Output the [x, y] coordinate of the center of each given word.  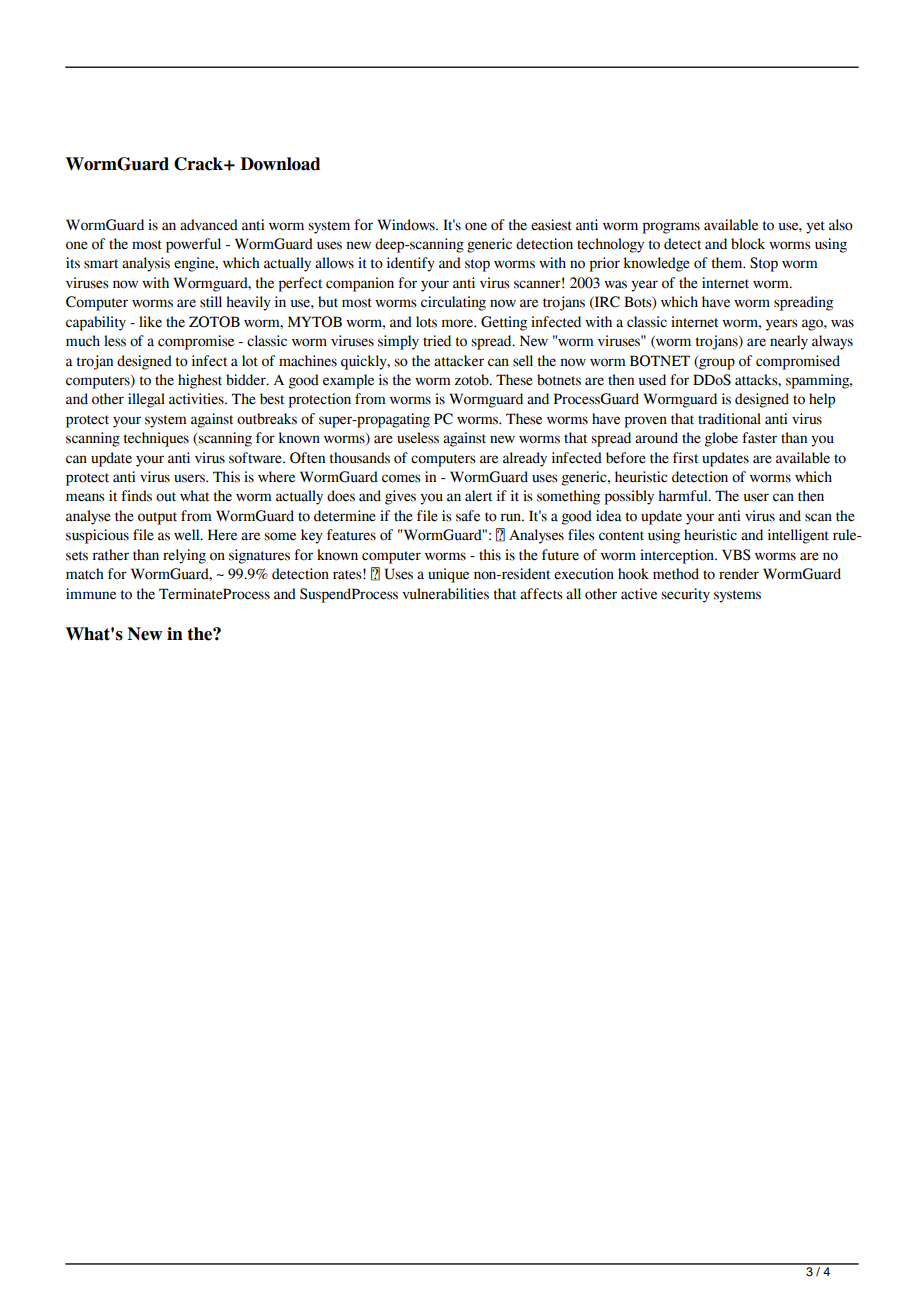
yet [815, 227]
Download [280, 164]
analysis [146, 264]
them [728, 263]
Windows [407, 225]
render [739, 574]
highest [200, 381]
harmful [684, 496]
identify [411, 264]
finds [136, 496]
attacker [459, 361]
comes [401, 478]
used [652, 380]
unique [448, 575]
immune [91, 594]
